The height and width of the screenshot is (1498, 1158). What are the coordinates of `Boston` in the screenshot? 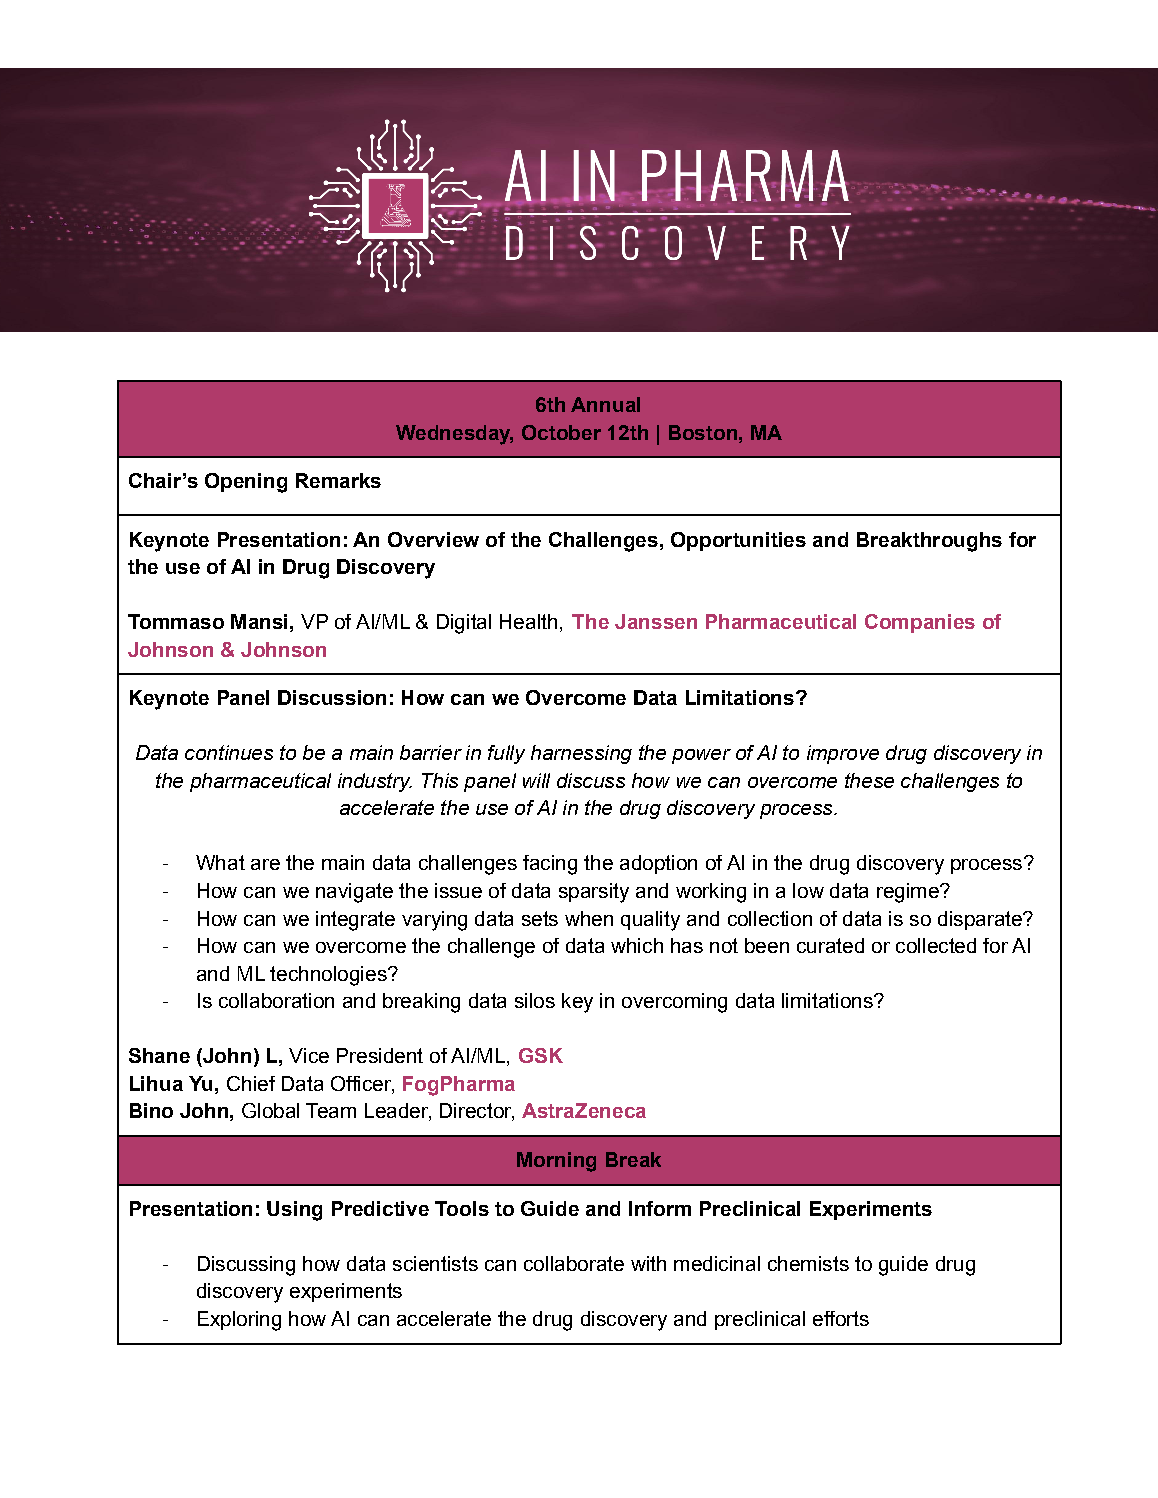 It's located at (703, 432).
